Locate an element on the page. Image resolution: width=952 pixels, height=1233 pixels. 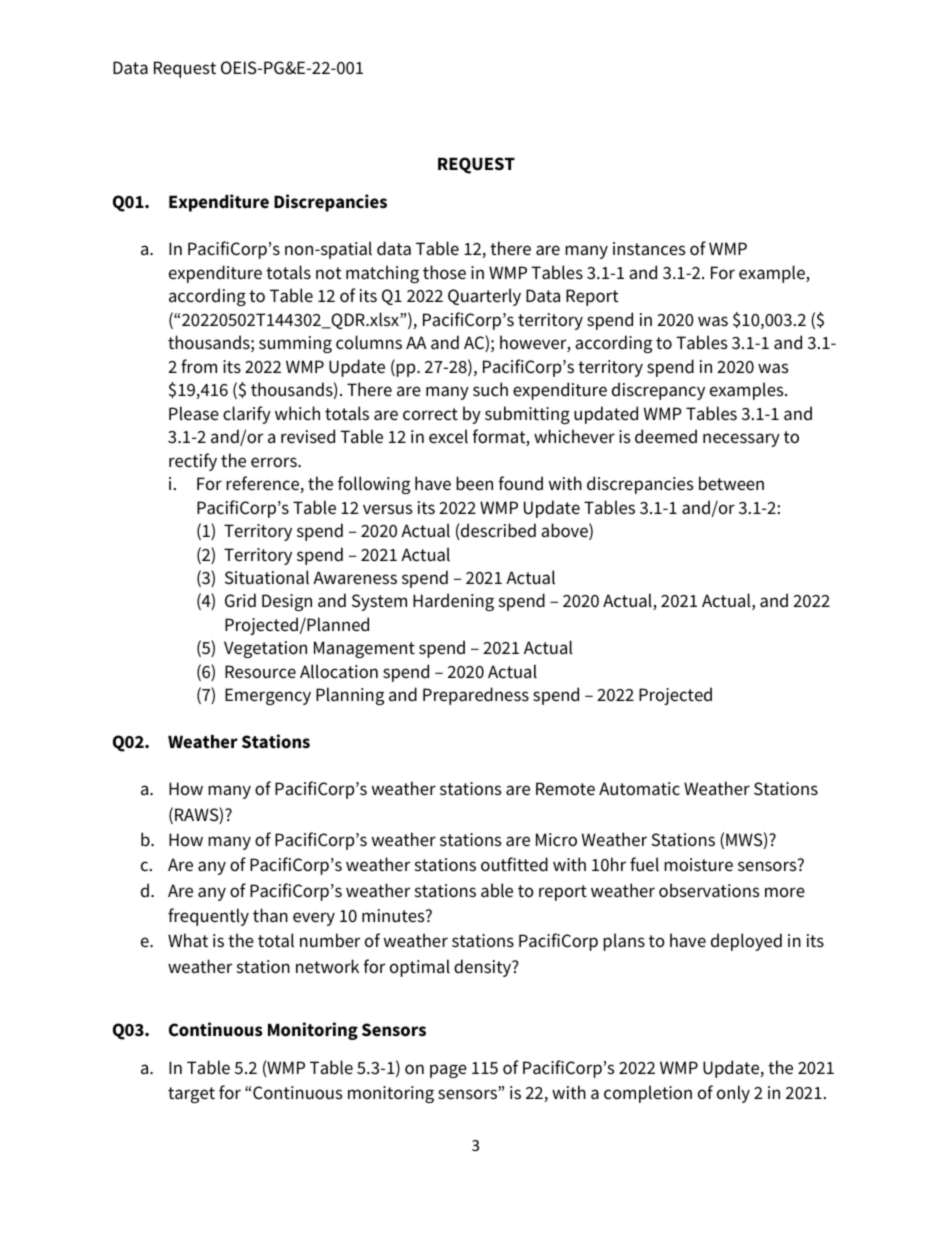
instances is located at coordinates (649, 249).
